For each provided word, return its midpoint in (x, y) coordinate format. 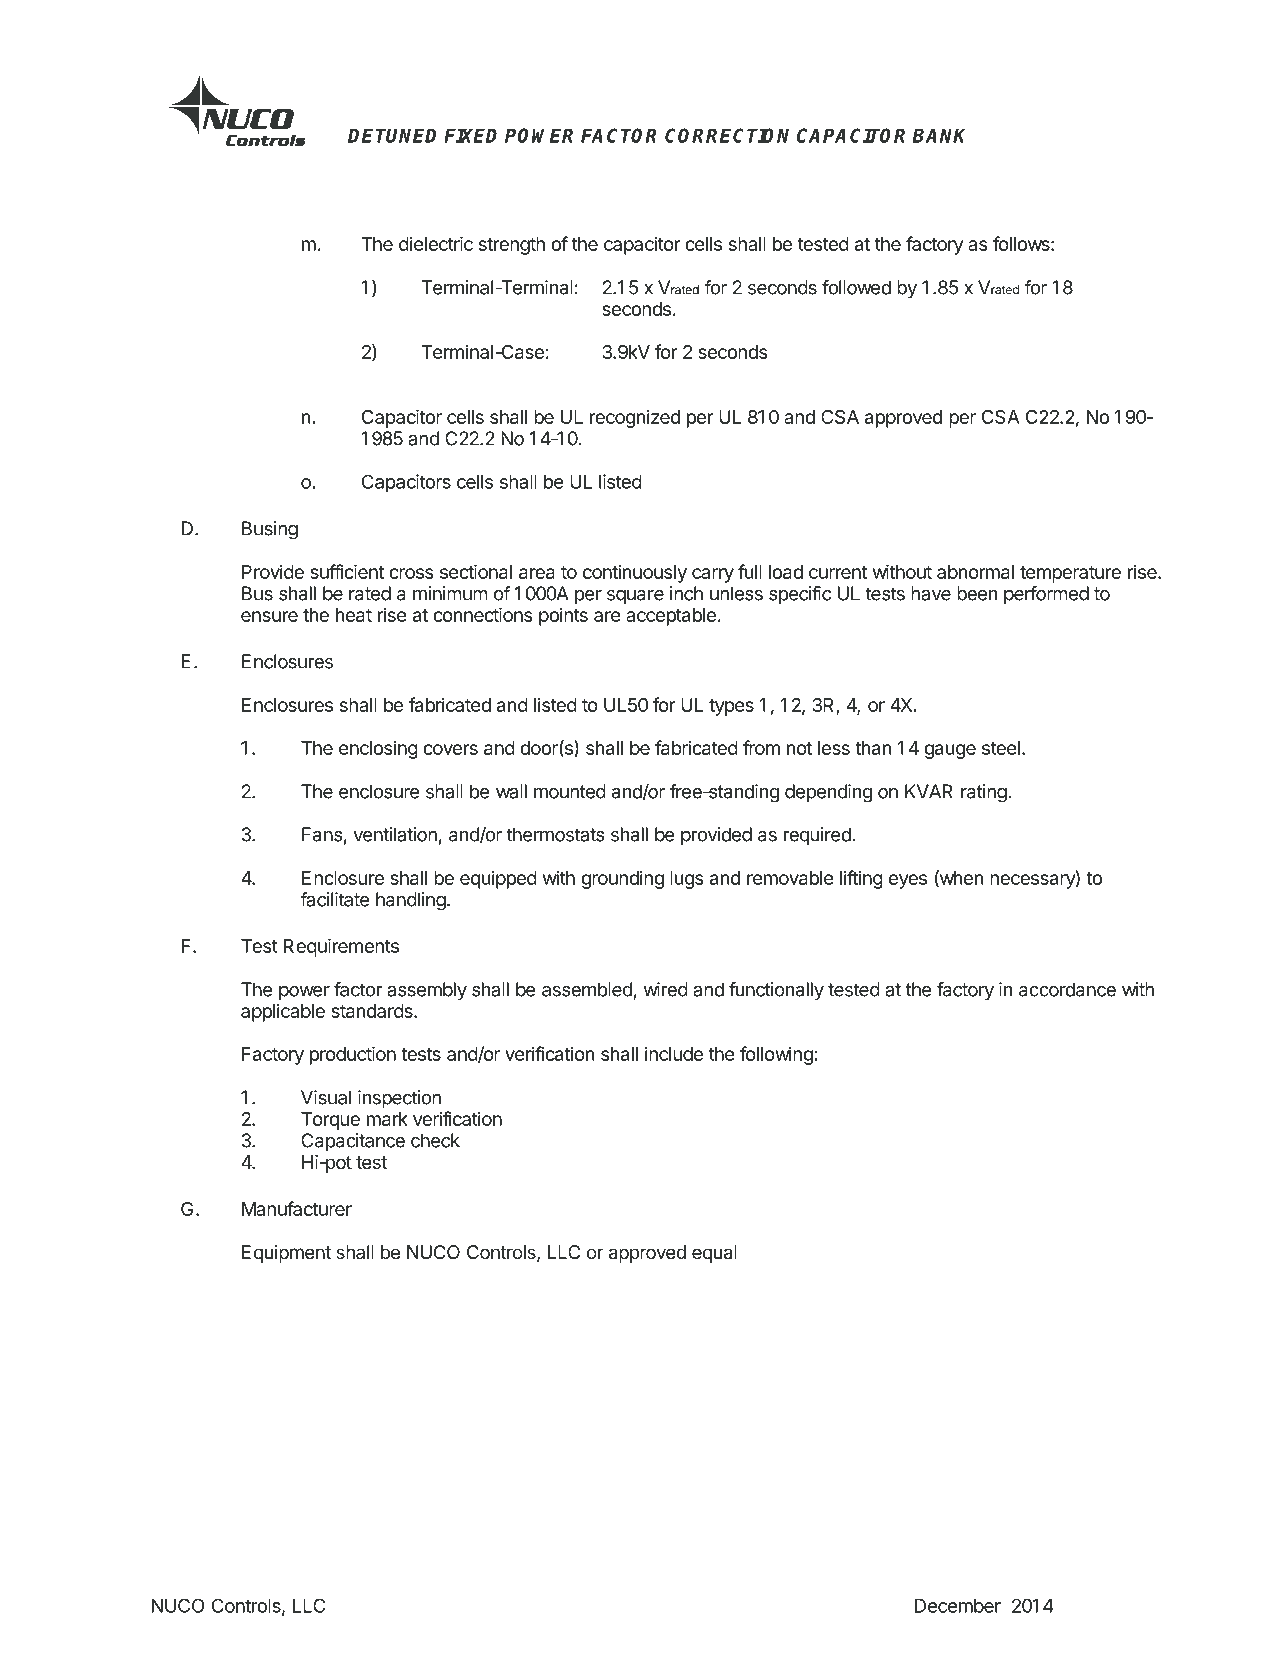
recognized (635, 418)
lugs (687, 880)
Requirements (341, 947)
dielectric (436, 243)
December (958, 1606)
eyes (908, 881)
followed (856, 287)
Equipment (286, 1254)
